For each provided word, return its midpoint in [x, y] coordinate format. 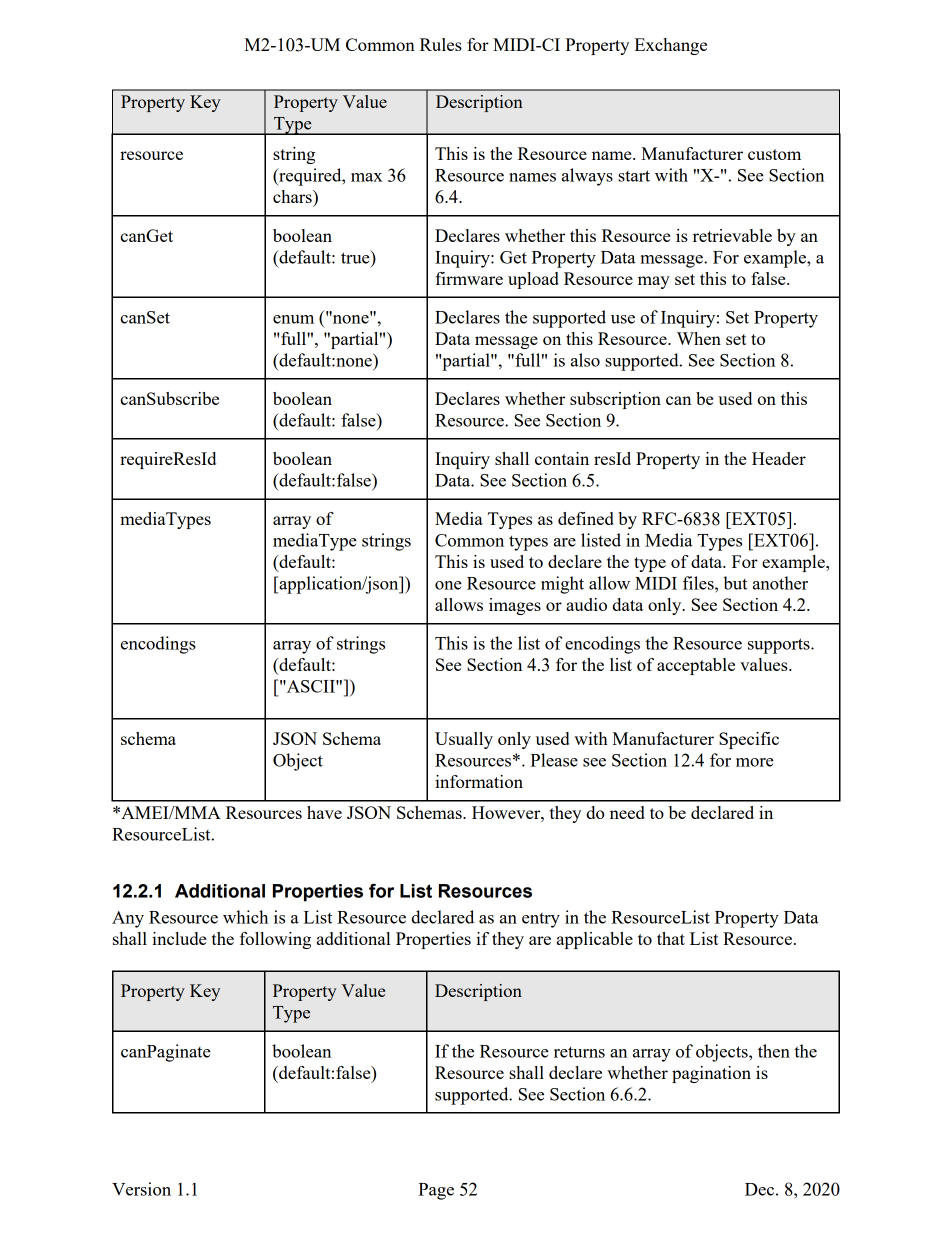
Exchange [671, 46]
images [515, 606]
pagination [711, 1074]
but [735, 583]
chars [293, 196]
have [324, 812]
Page [436, 1191]
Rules [441, 44]
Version [141, 1189]
